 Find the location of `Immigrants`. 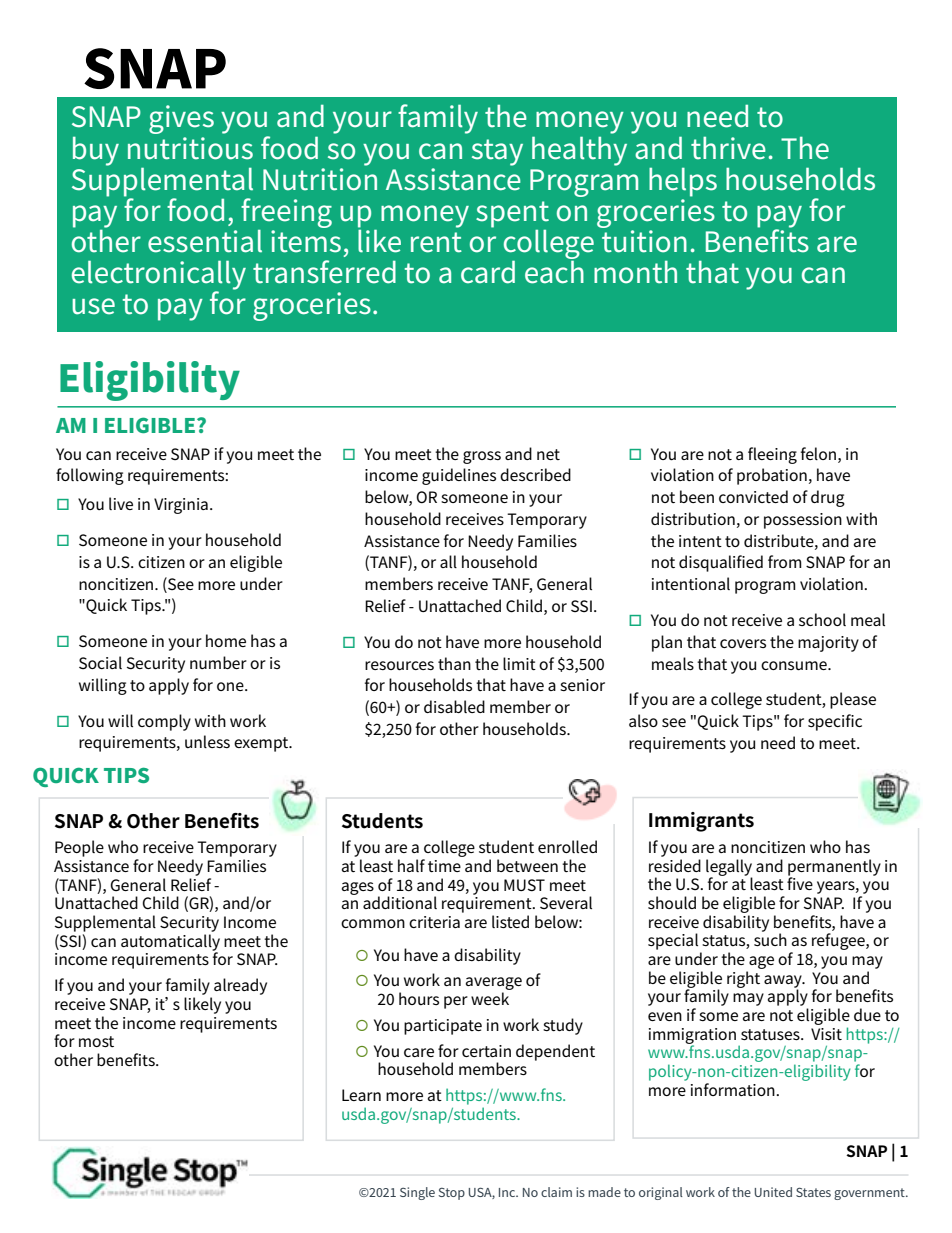

Immigrants is located at coordinates (701, 822).
